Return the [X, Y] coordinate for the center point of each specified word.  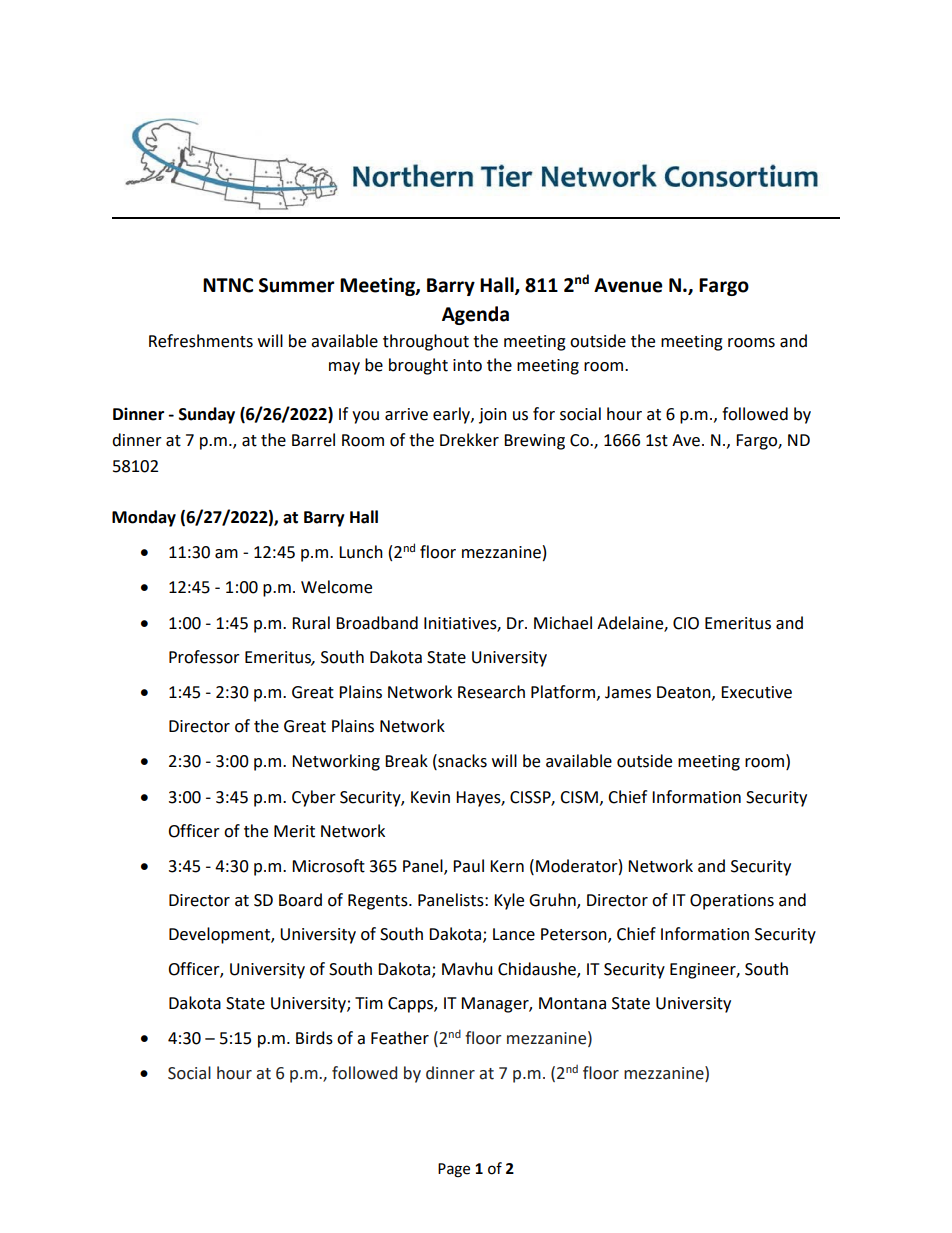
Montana [572, 1003]
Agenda [475, 315]
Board [300, 900]
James [628, 692]
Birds [314, 1038]
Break [406, 761]
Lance [514, 934]
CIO [686, 623]
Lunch [361, 552]
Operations [732, 902]
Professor [204, 657]
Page [454, 1170]
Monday [144, 518]
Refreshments [201, 341]
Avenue [628, 285]
